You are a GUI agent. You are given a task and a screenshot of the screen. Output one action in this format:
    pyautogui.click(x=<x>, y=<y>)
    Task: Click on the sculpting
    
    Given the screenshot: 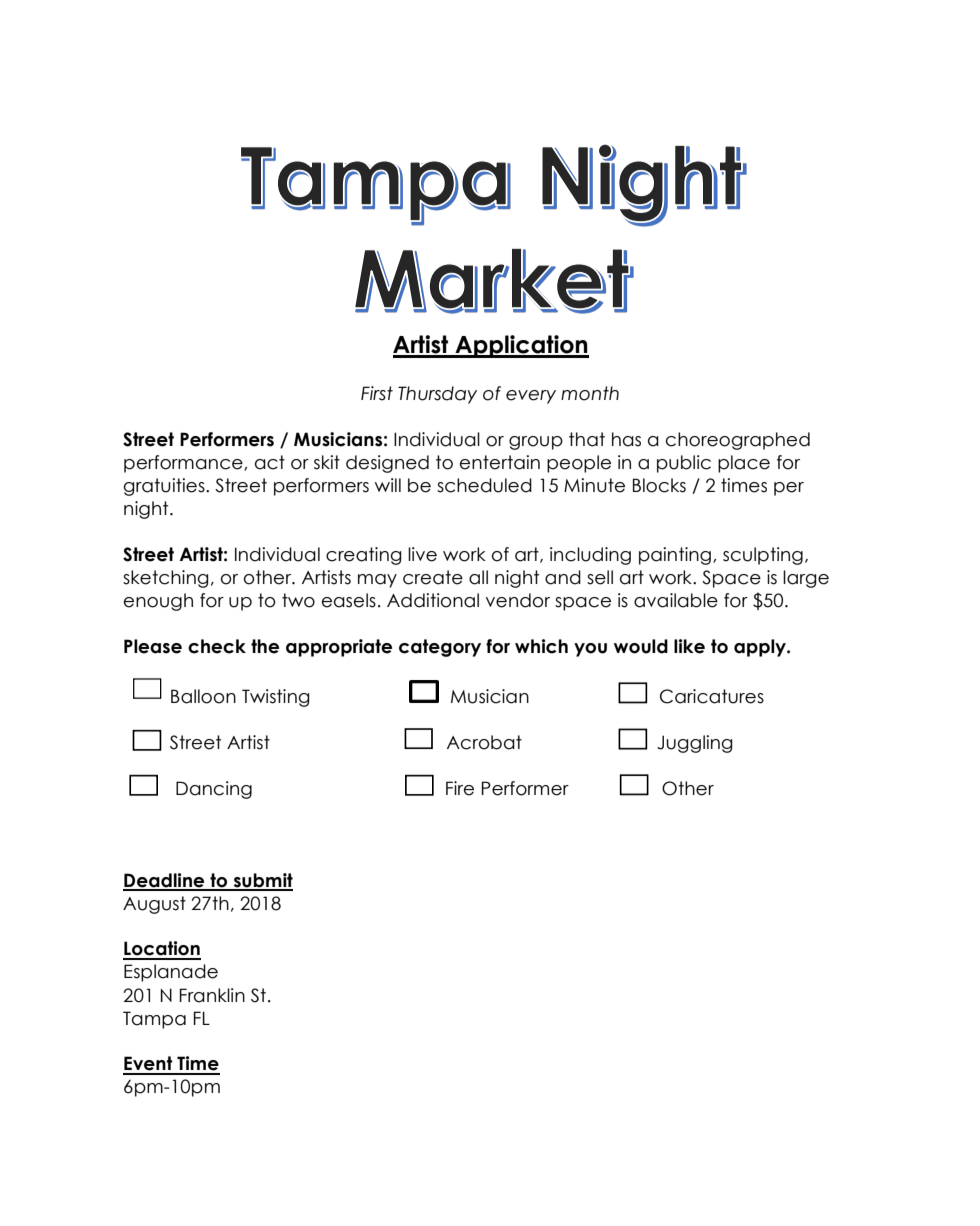 What is the action you would take?
    pyautogui.click(x=763, y=556)
